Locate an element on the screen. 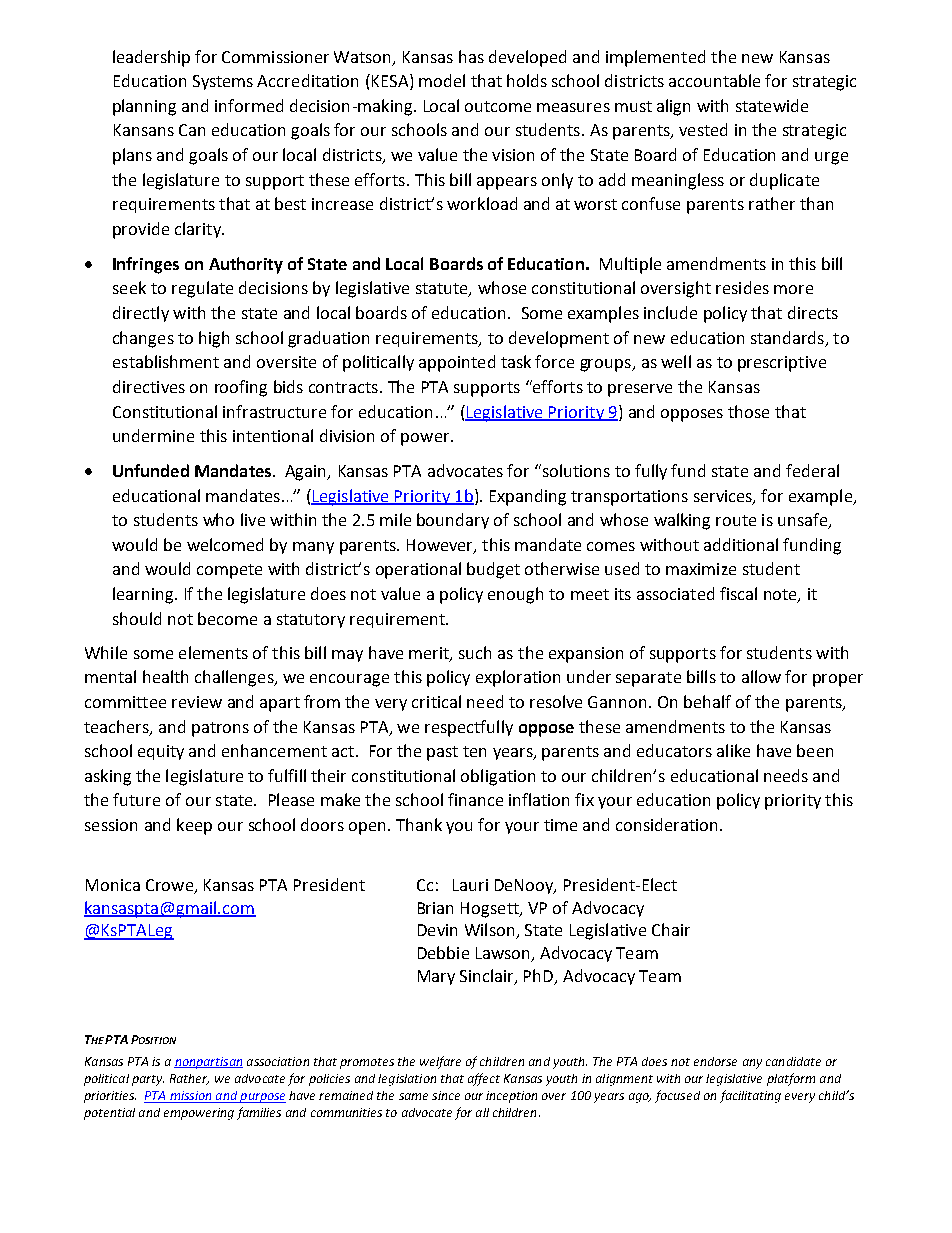 The width and height of the screenshot is (952, 1233). fiscal is located at coordinates (738, 593).
